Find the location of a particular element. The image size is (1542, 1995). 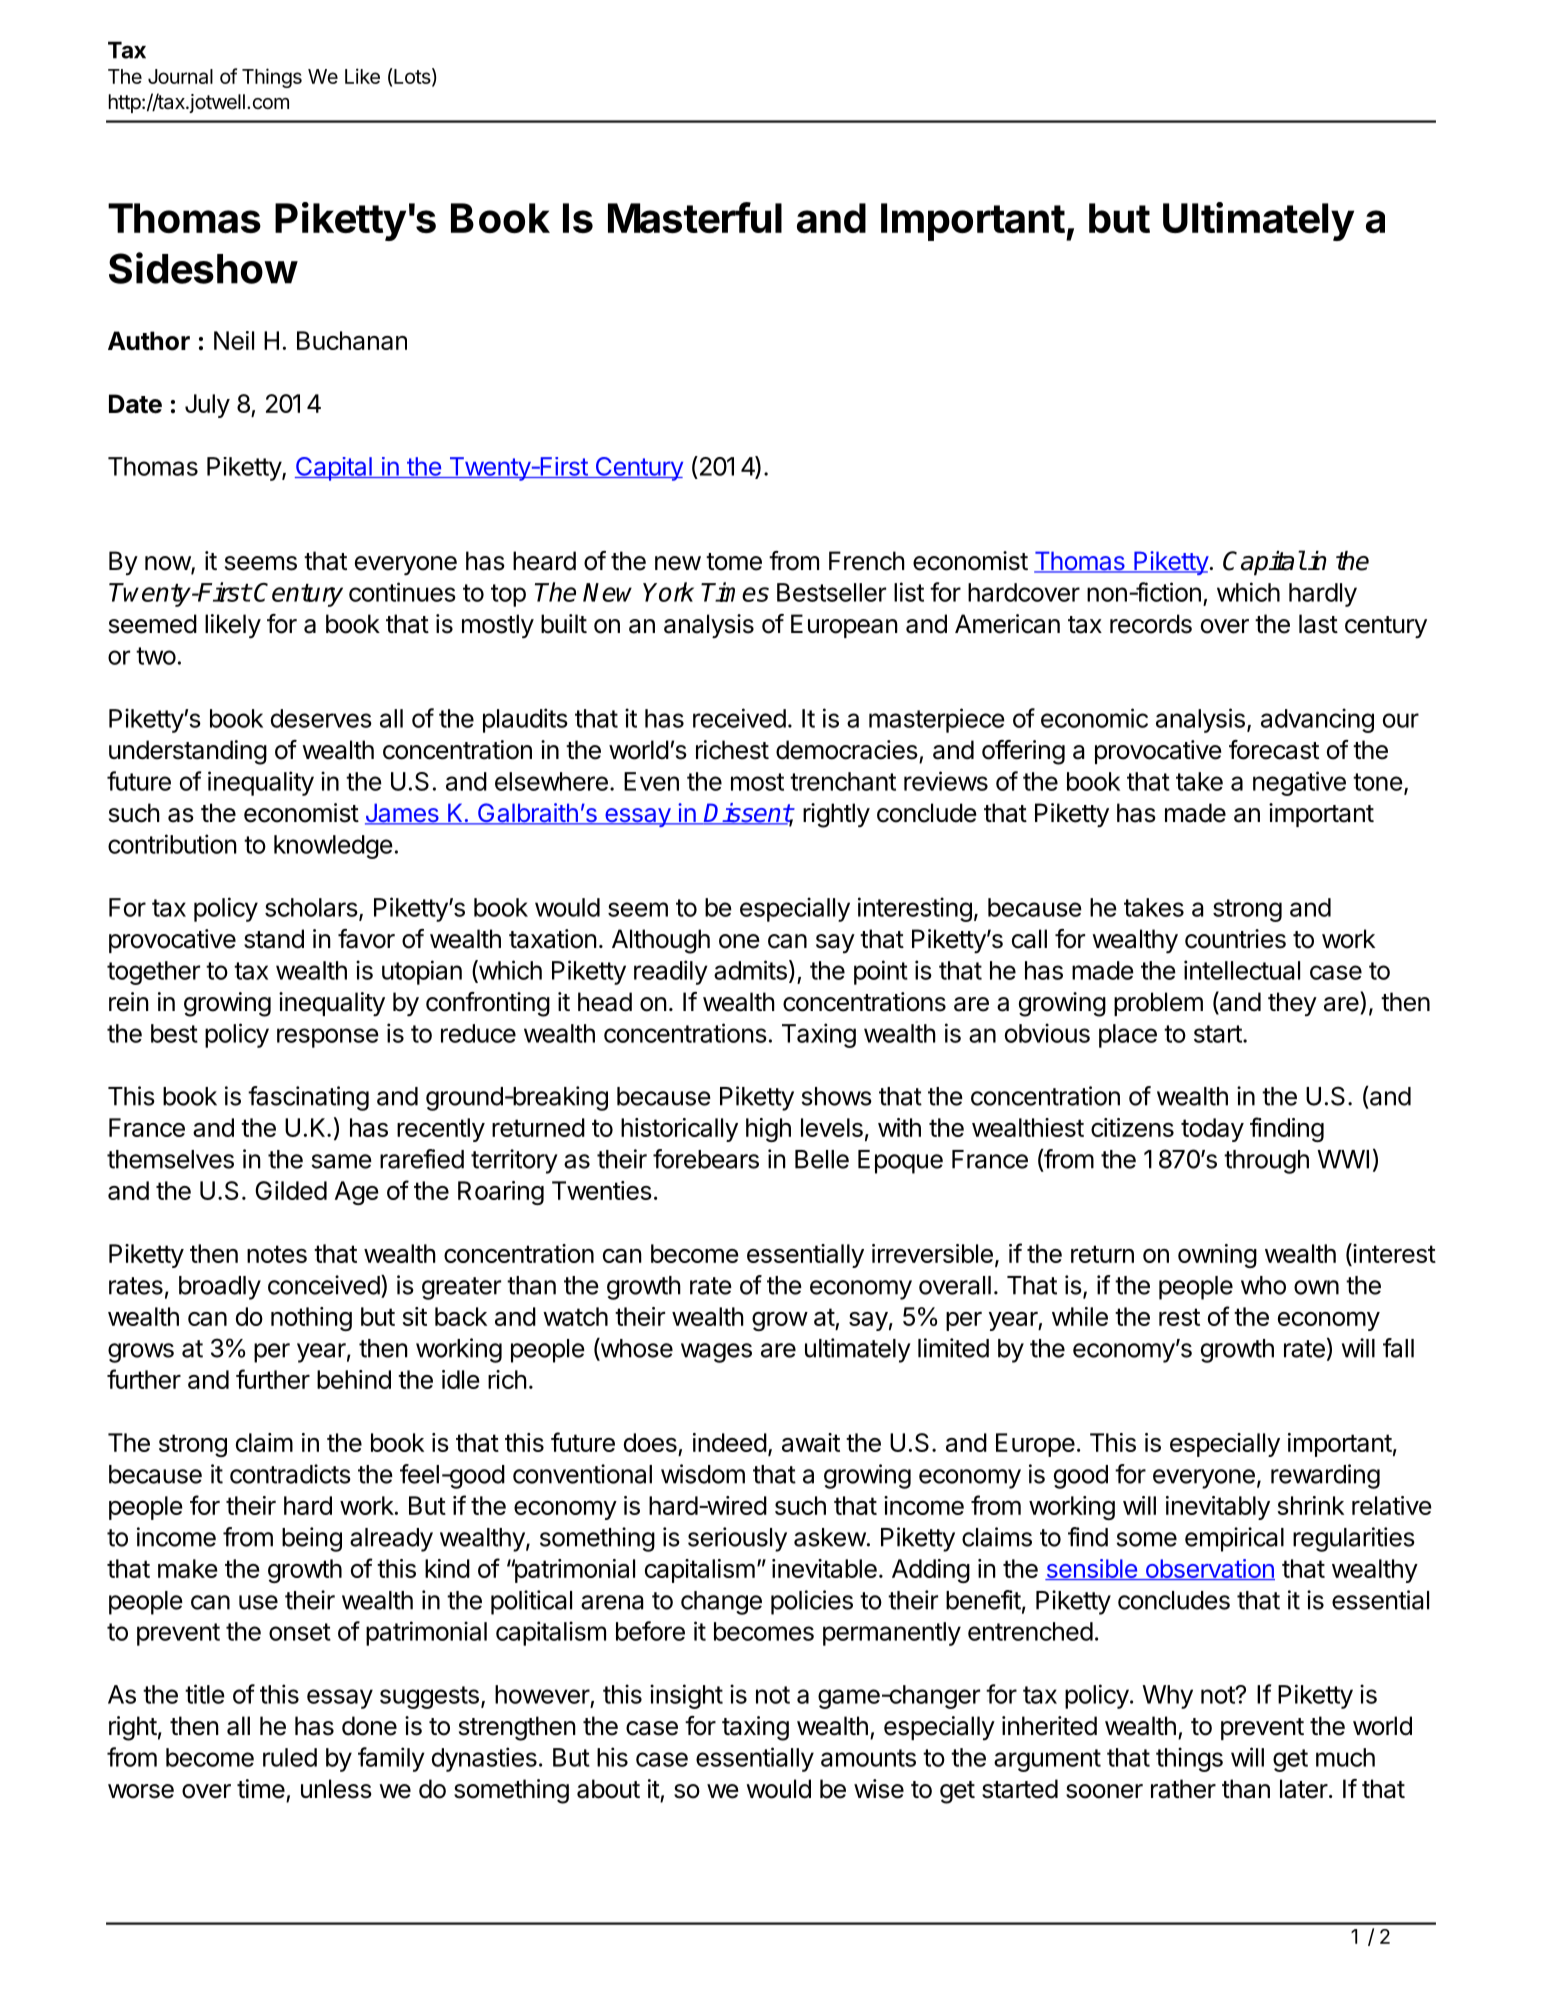

Journal is located at coordinates (180, 76).
